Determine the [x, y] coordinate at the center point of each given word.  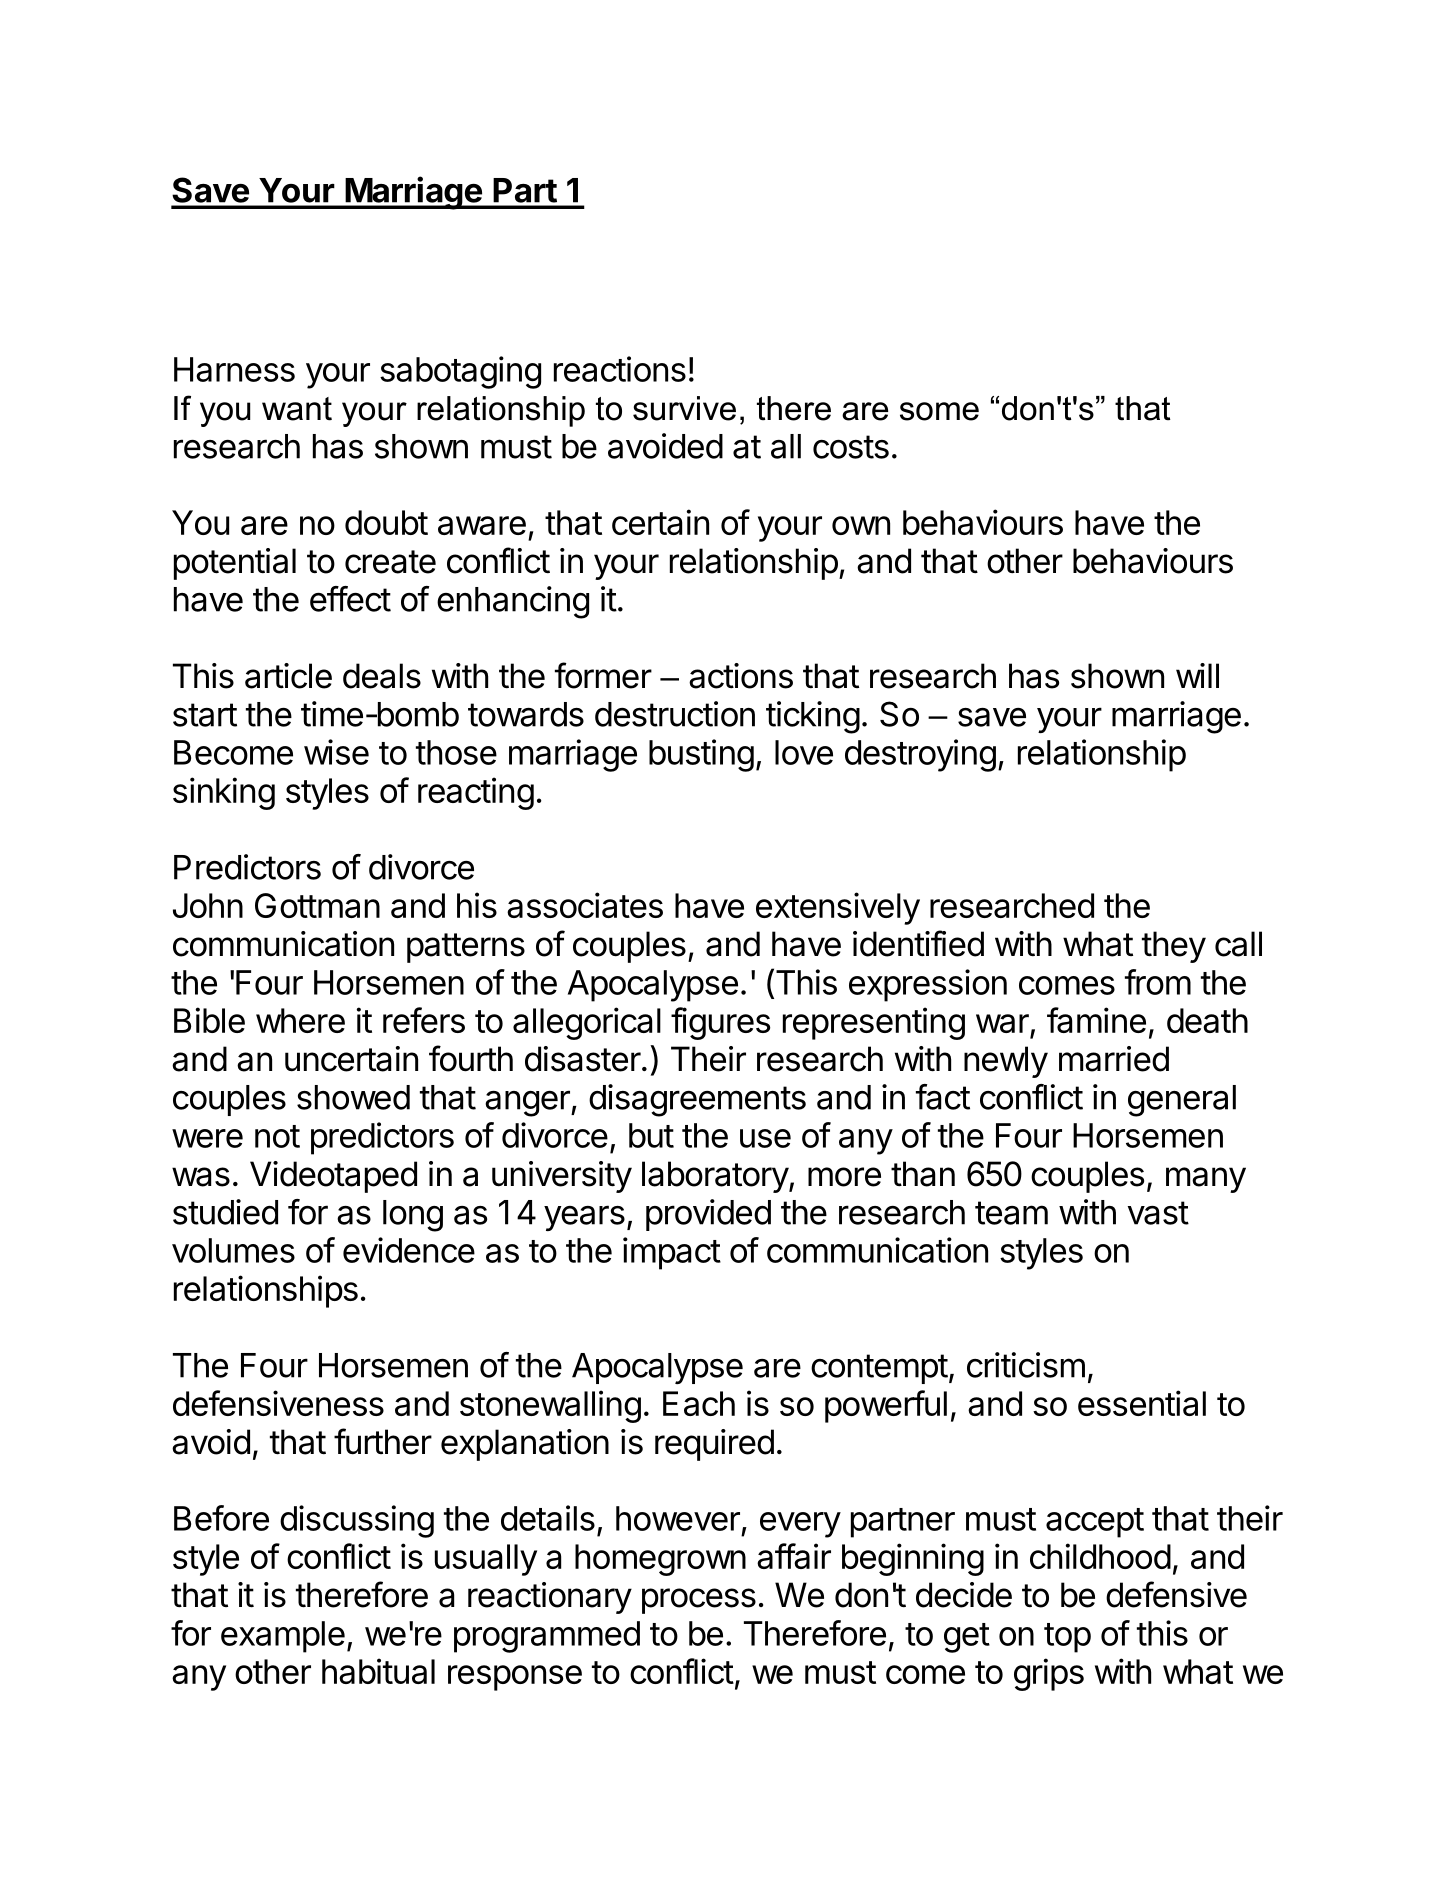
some [939, 411]
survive [684, 408]
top [1067, 1638]
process [699, 1601]
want [297, 409]
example [283, 1637]
